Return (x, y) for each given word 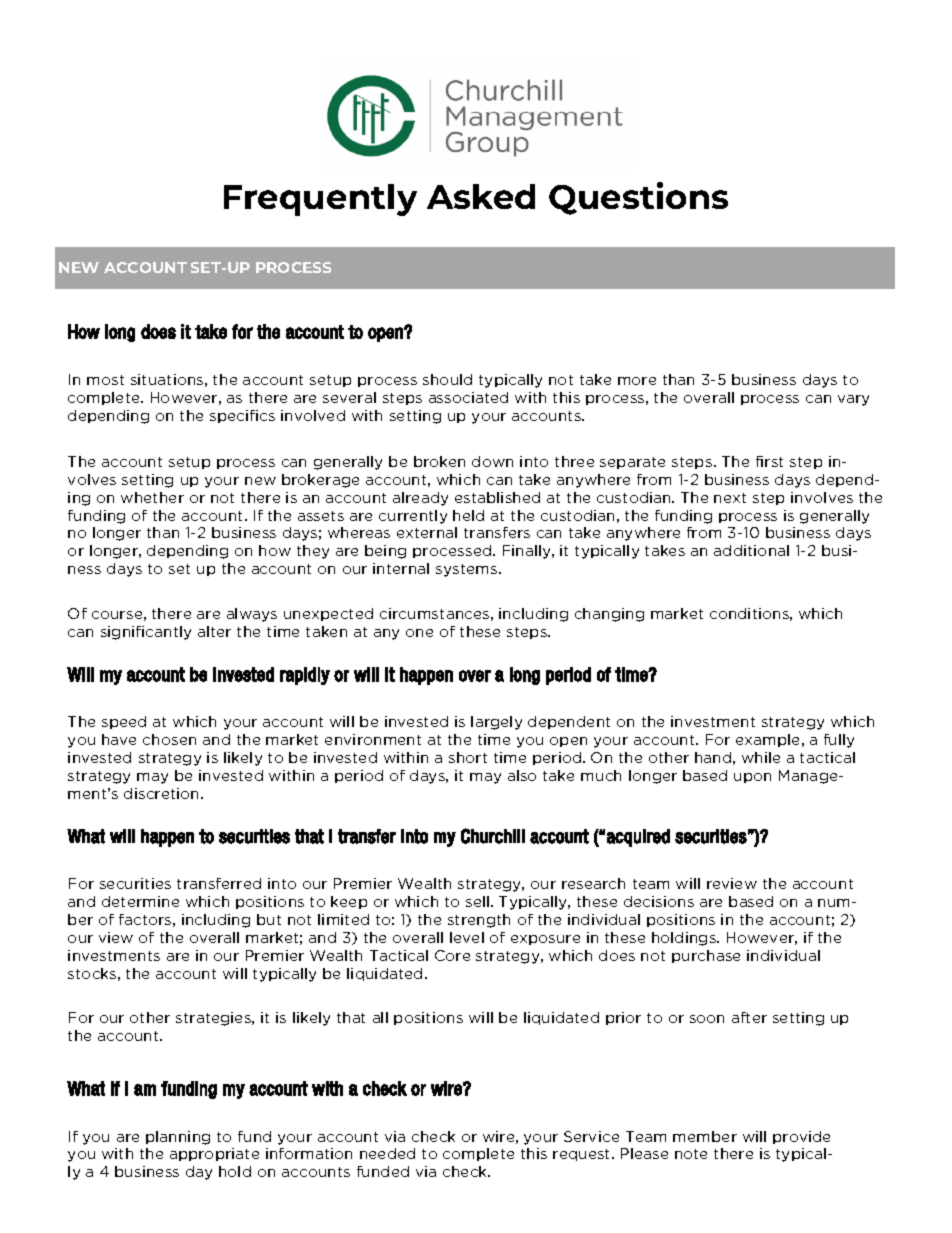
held (468, 515)
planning (178, 1138)
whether (152, 497)
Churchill (493, 836)
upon (752, 778)
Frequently (320, 200)
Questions (638, 198)
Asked (481, 196)
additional (751, 550)
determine (140, 901)
